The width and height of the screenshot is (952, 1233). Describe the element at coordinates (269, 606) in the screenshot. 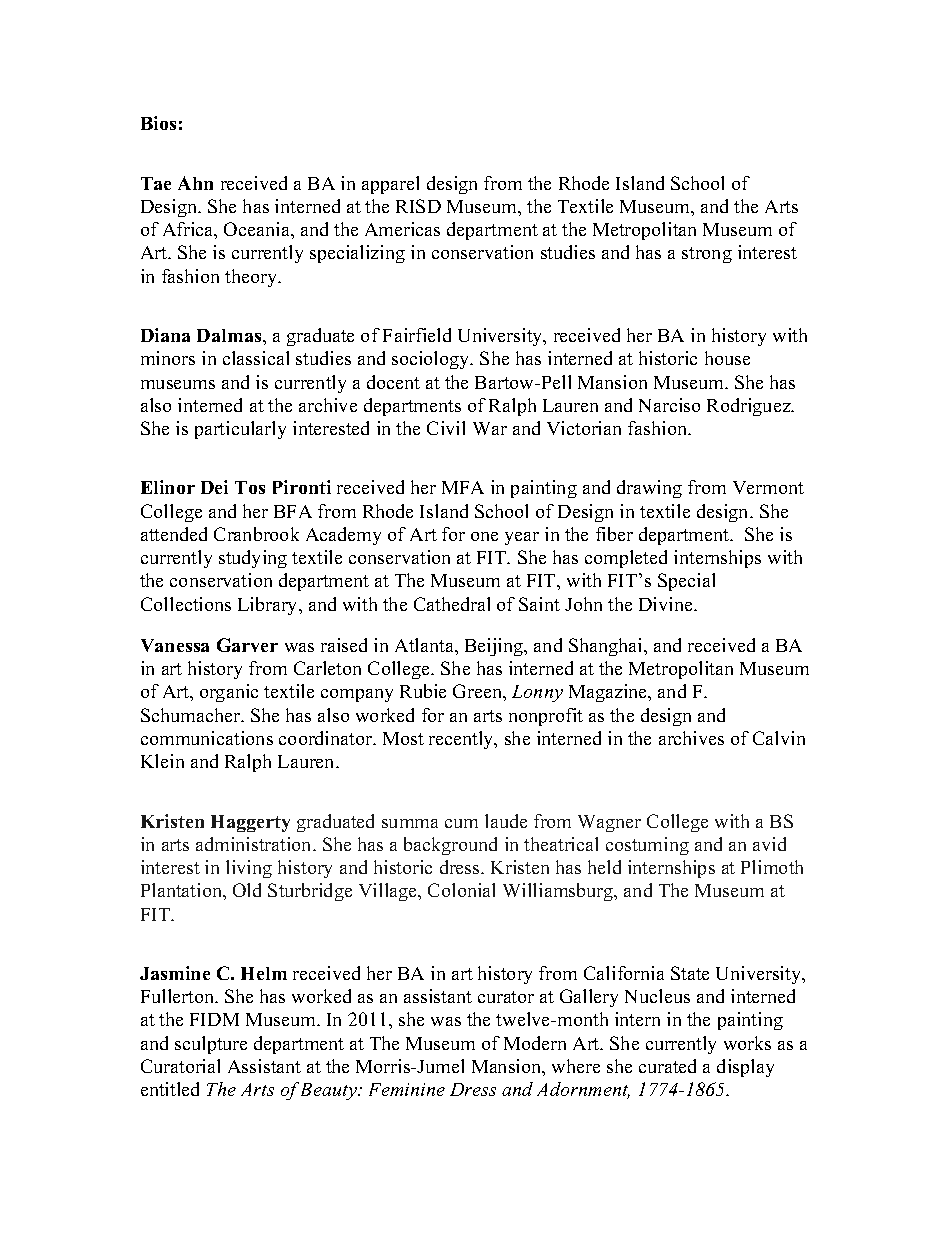

I see `Library` at that location.
